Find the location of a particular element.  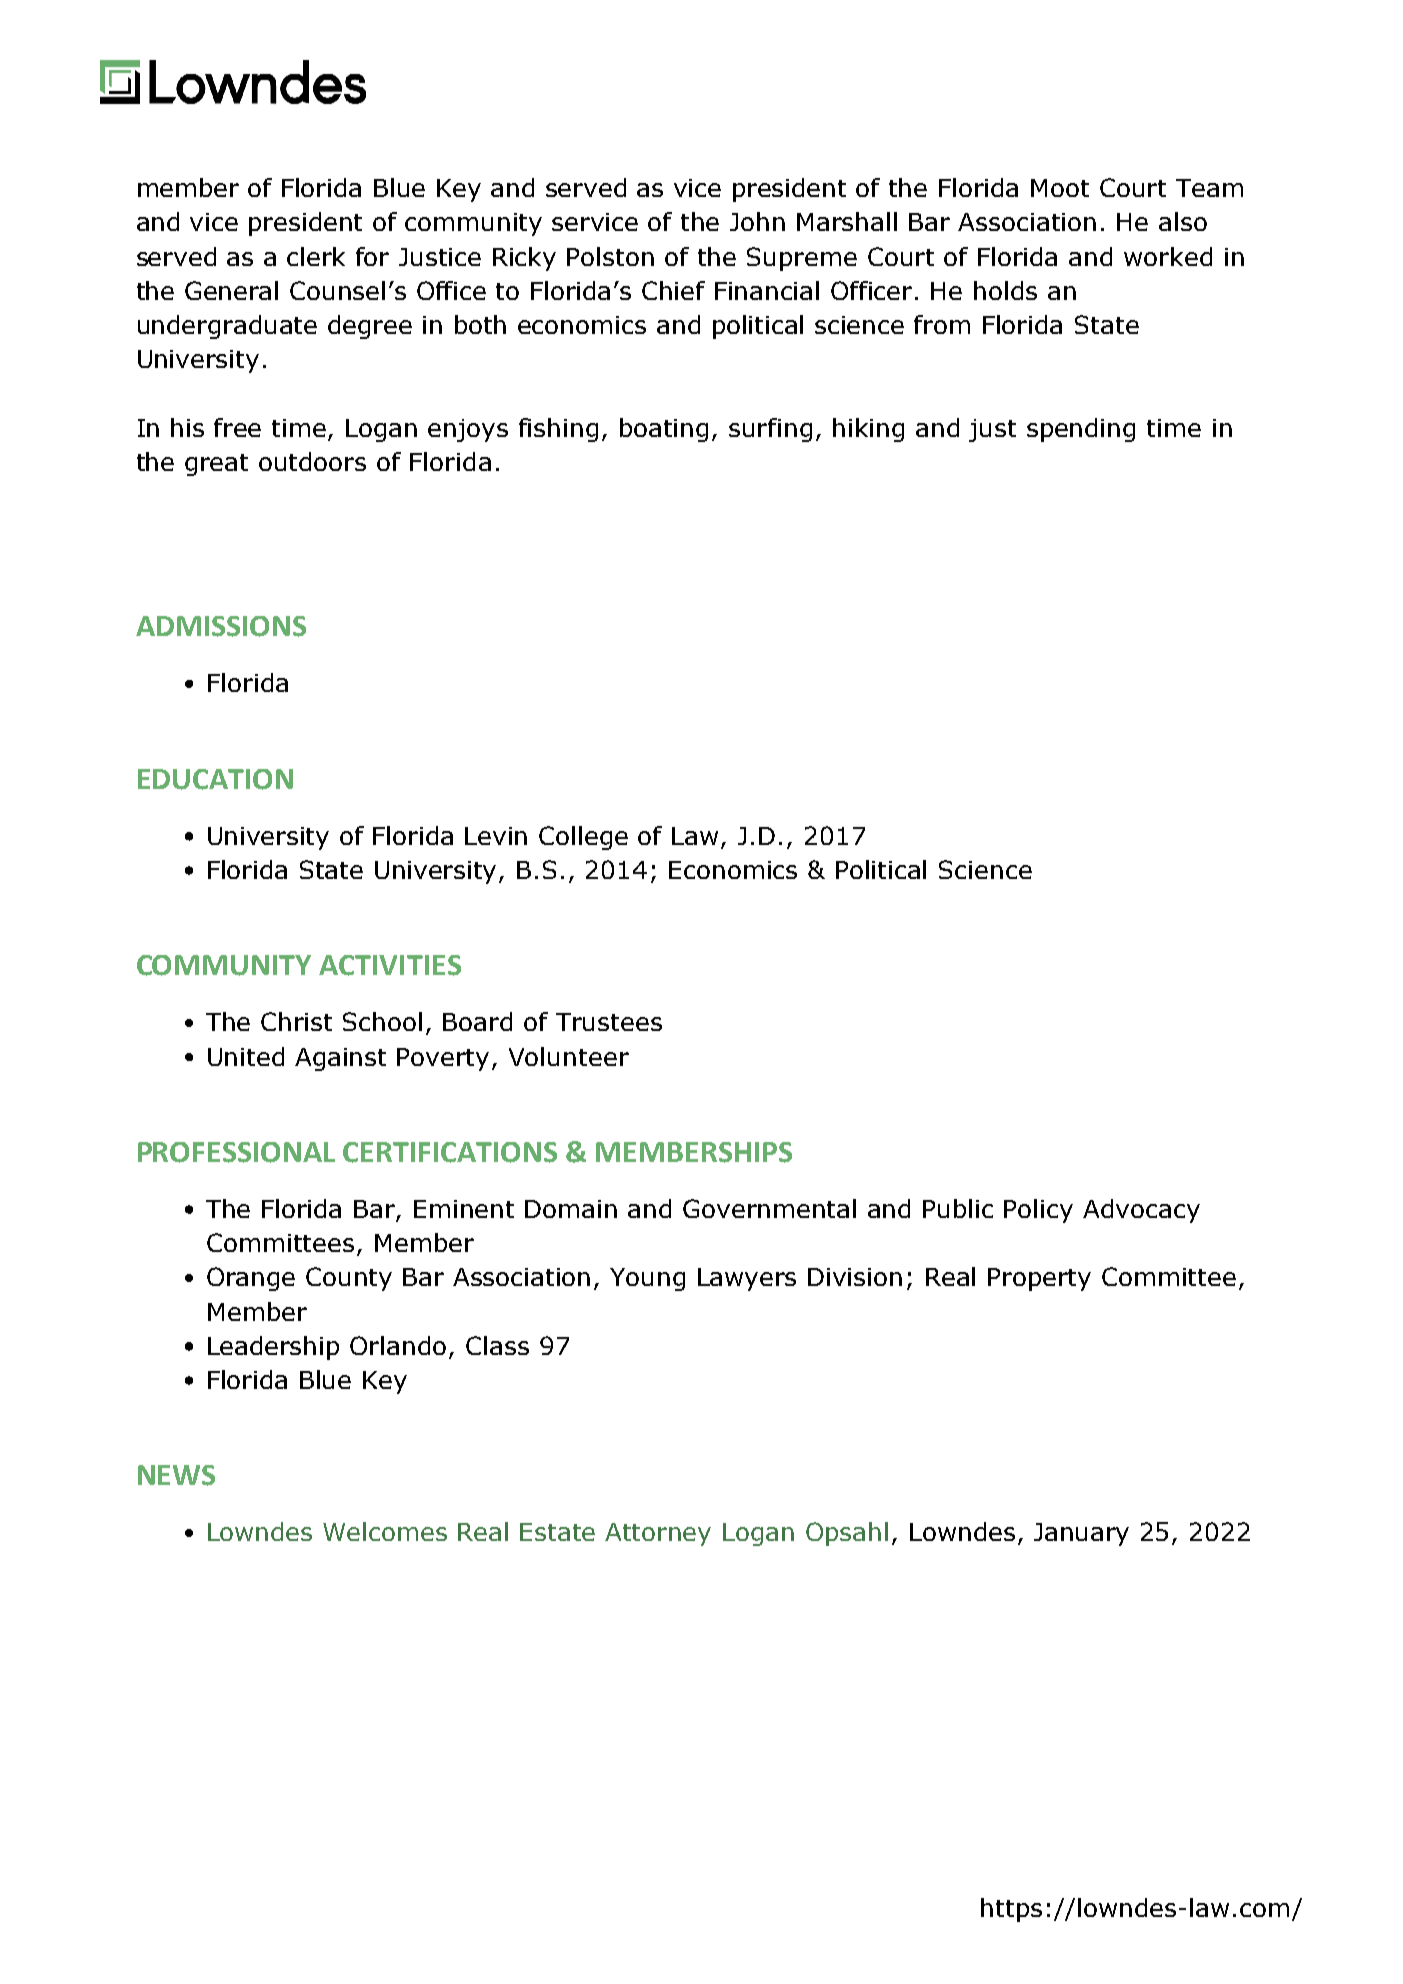

Attorney is located at coordinates (658, 1534).
